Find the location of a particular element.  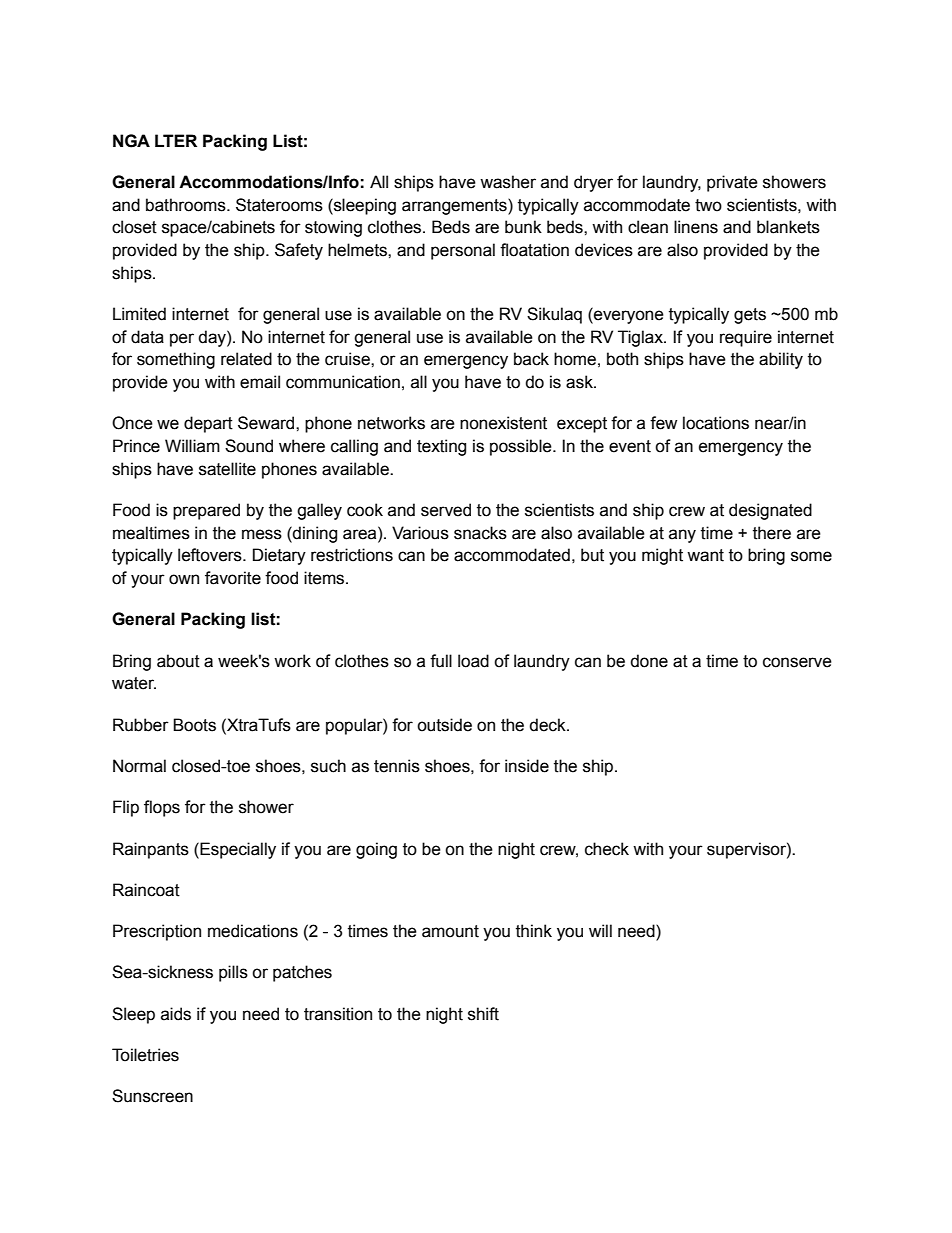

locations is located at coordinates (716, 423).
